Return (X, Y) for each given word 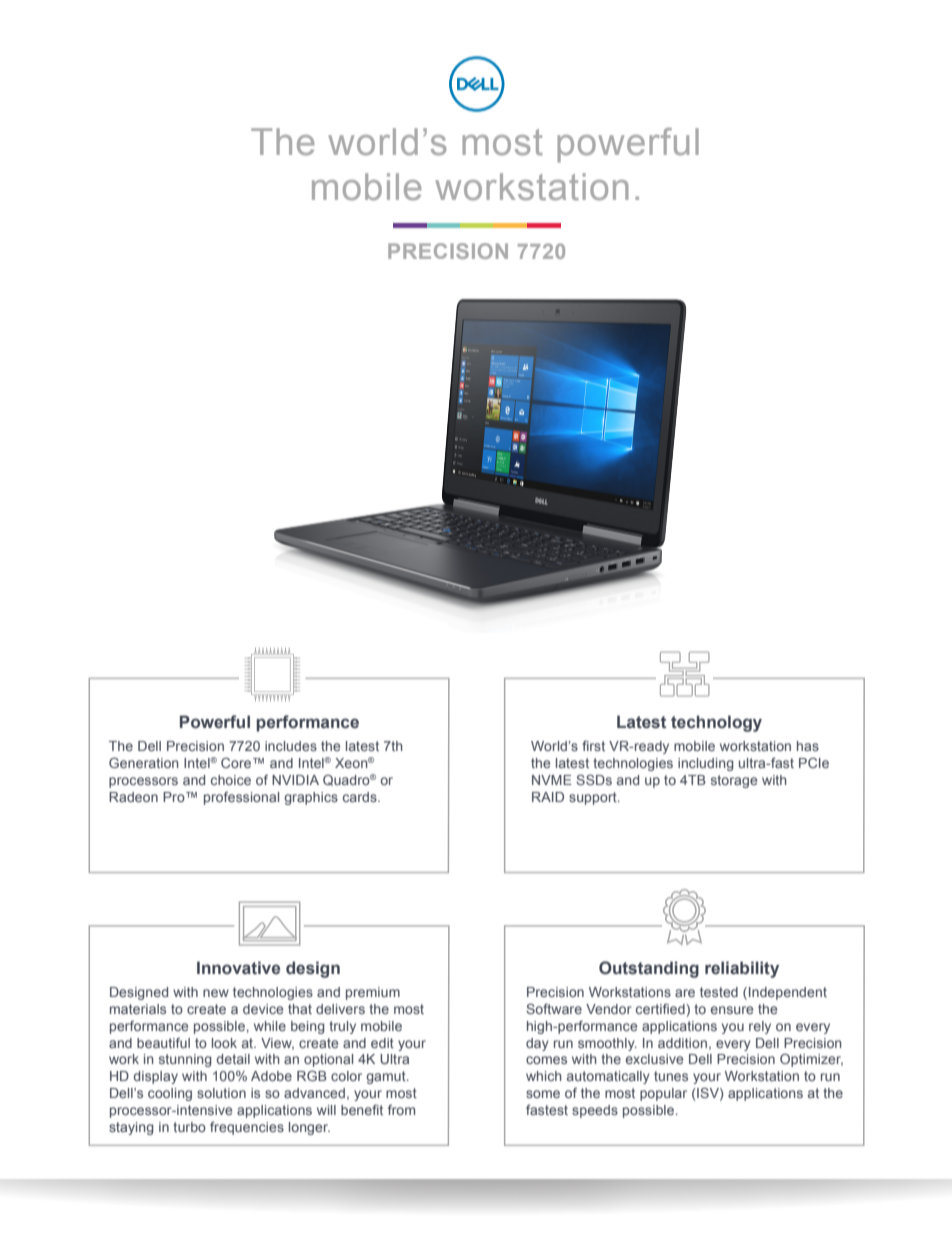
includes (291, 746)
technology (716, 723)
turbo (189, 1127)
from (401, 1109)
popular (663, 1094)
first (593, 745)
